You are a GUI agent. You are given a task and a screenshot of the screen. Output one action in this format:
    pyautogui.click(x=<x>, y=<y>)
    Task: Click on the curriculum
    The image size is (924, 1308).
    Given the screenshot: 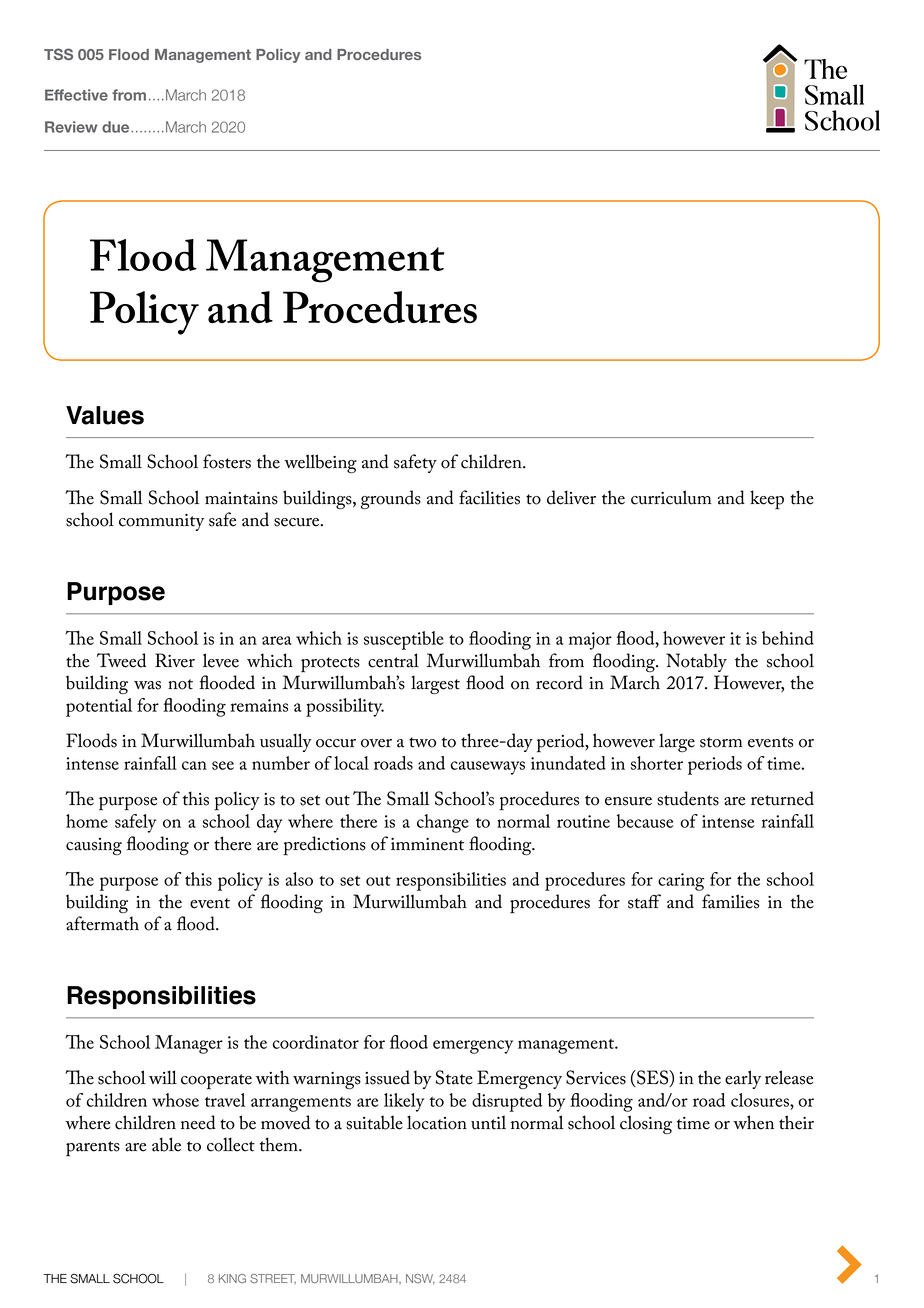 What is the action you would take?
    pyautogui.click(x=671, y=497)
